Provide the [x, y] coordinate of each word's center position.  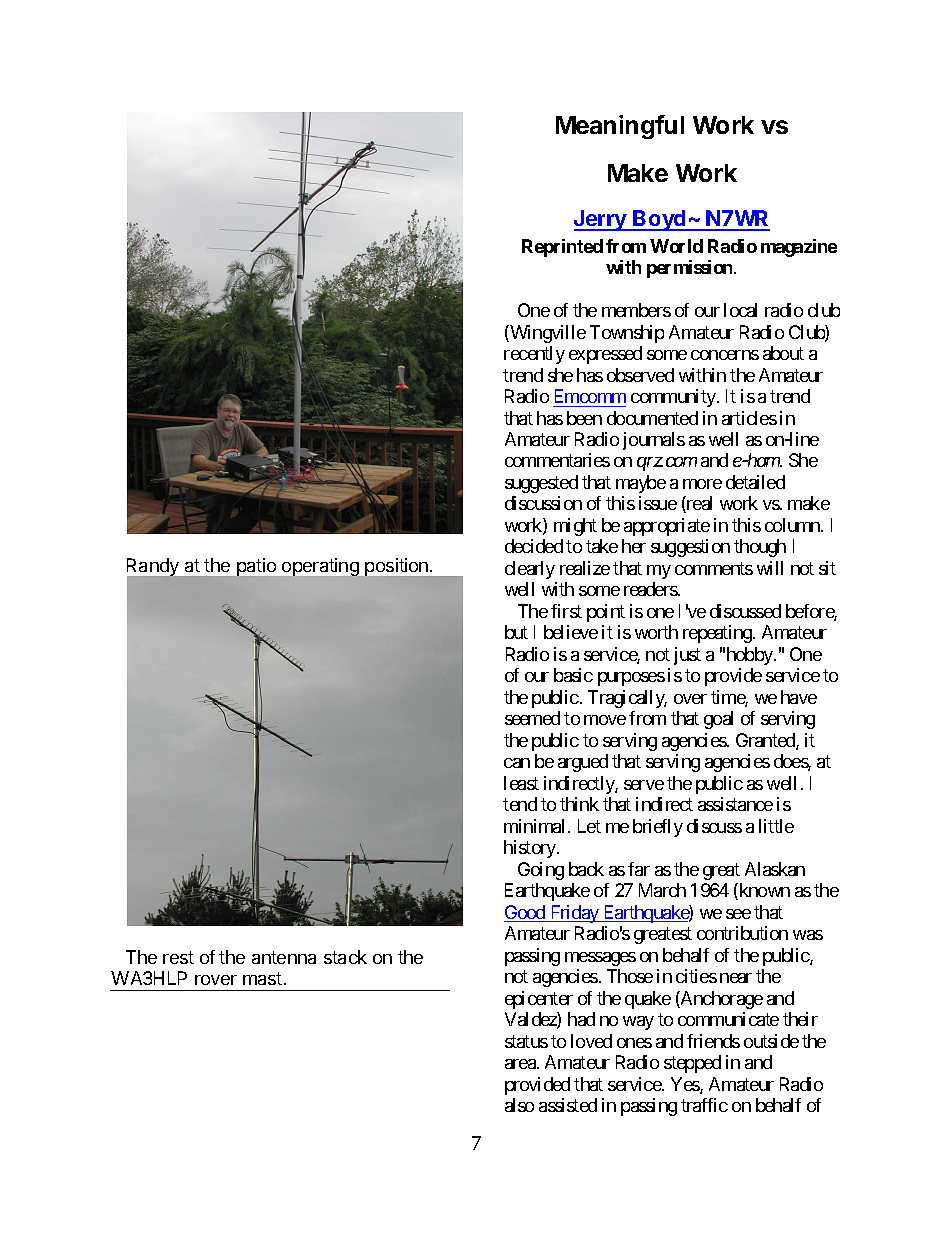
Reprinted [562, 248]
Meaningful [620, 127]
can [517, 763]
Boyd [660, 220]
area [521, 1064]
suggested [541, 484]
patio [256, 567]
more [702, 484]
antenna [284, 957]
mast [262, 978]
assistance [735, 804]
